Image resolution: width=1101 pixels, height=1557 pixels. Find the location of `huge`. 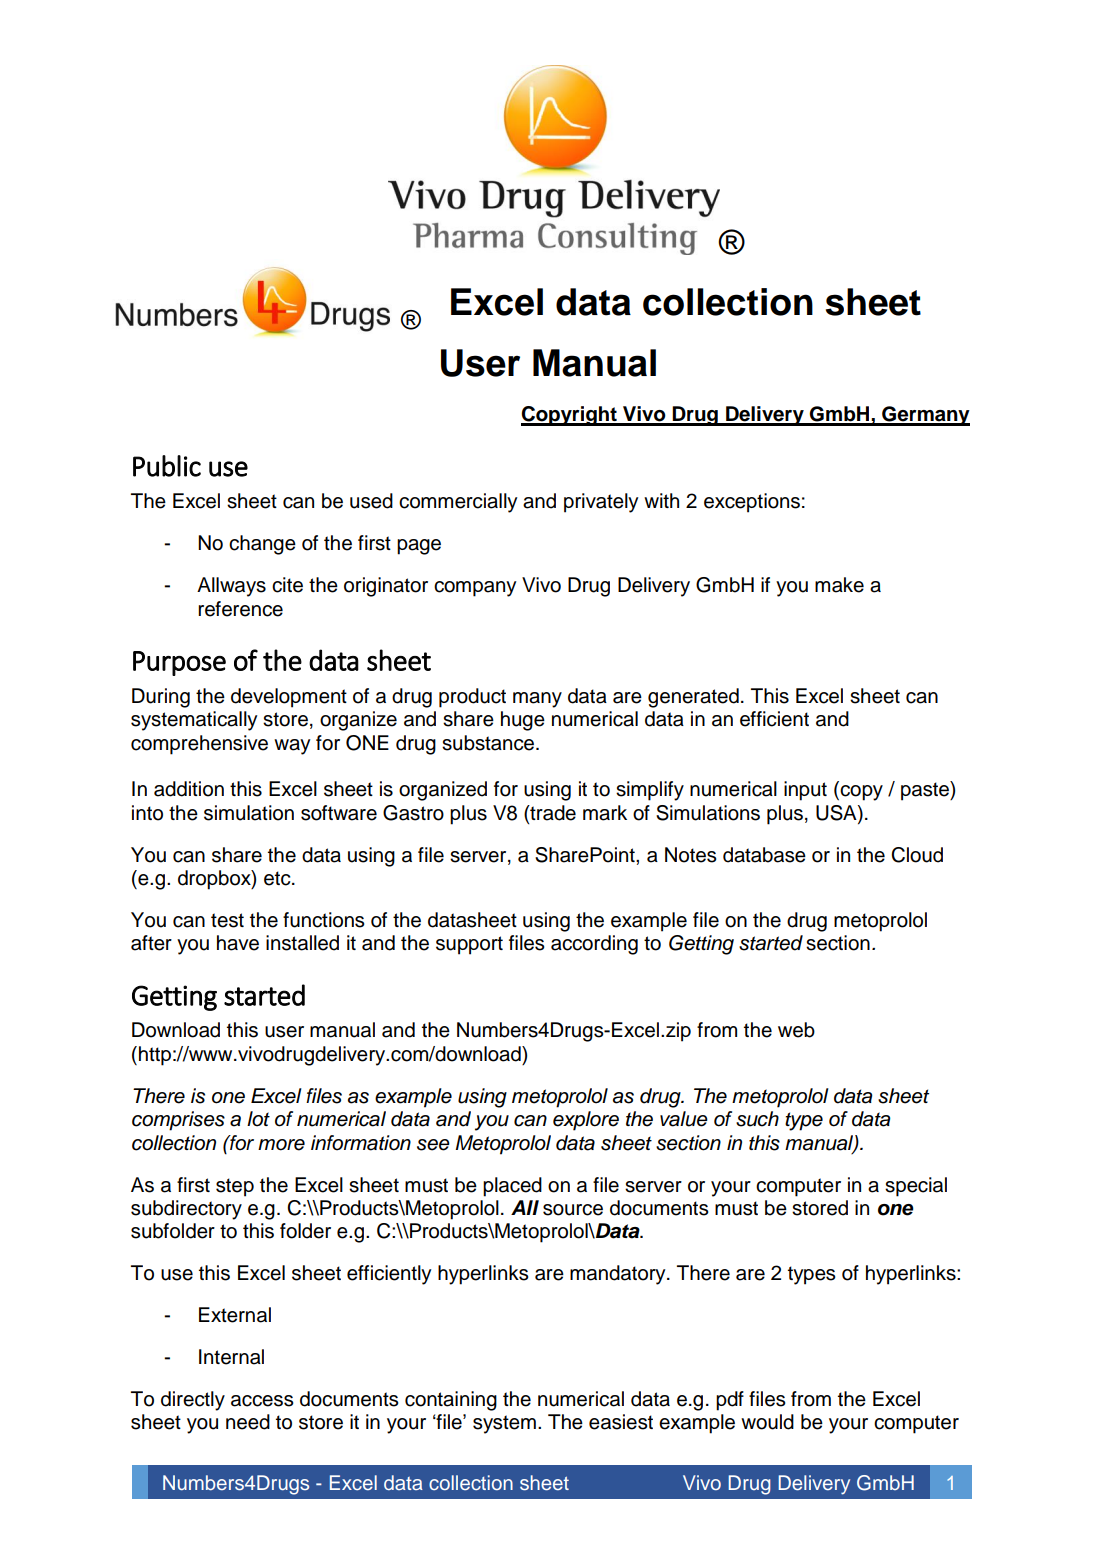

huge is located at coordinates (523, 721).
